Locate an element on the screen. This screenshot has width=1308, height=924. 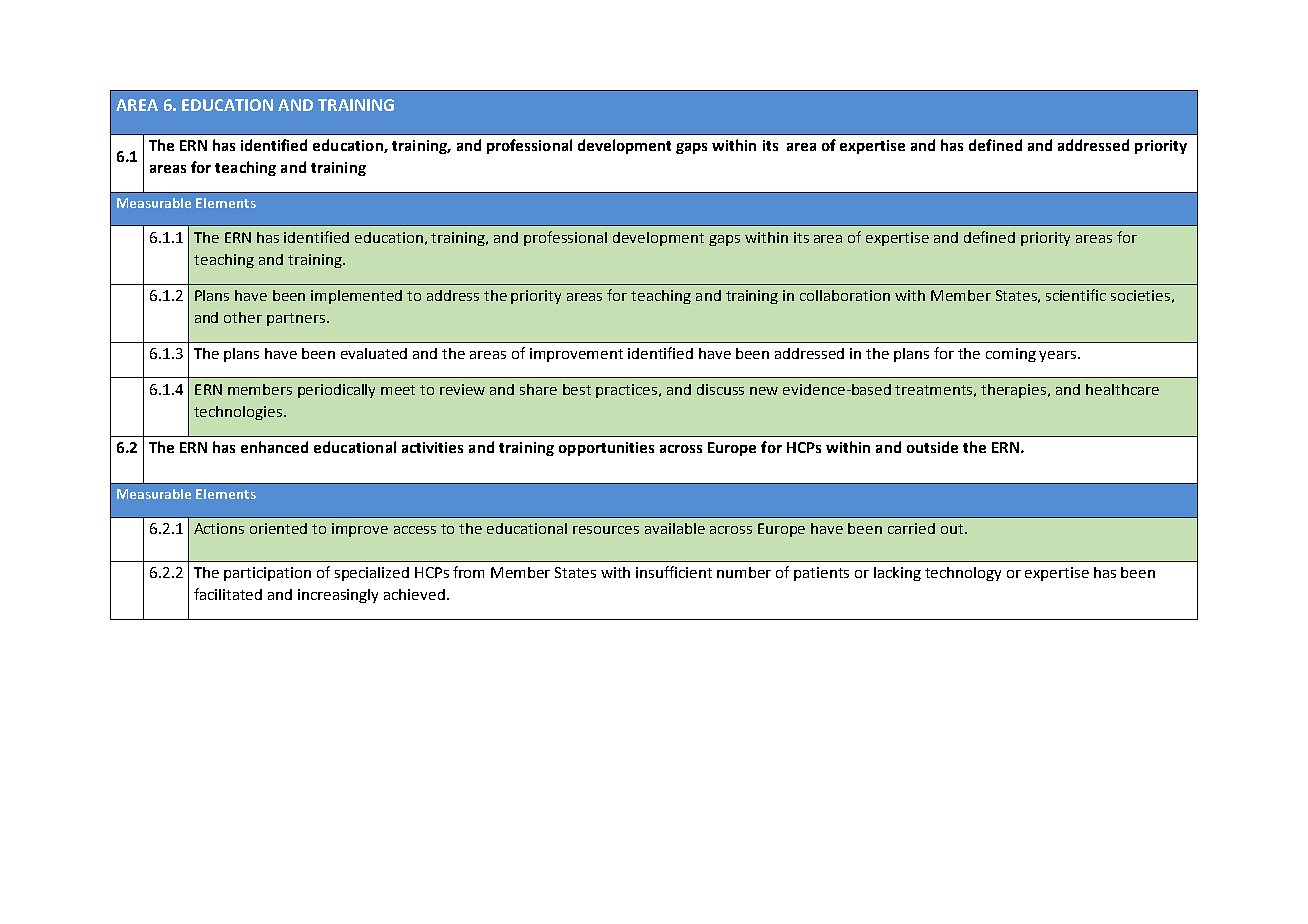
scientific is located at coordinates (1076, 295).
